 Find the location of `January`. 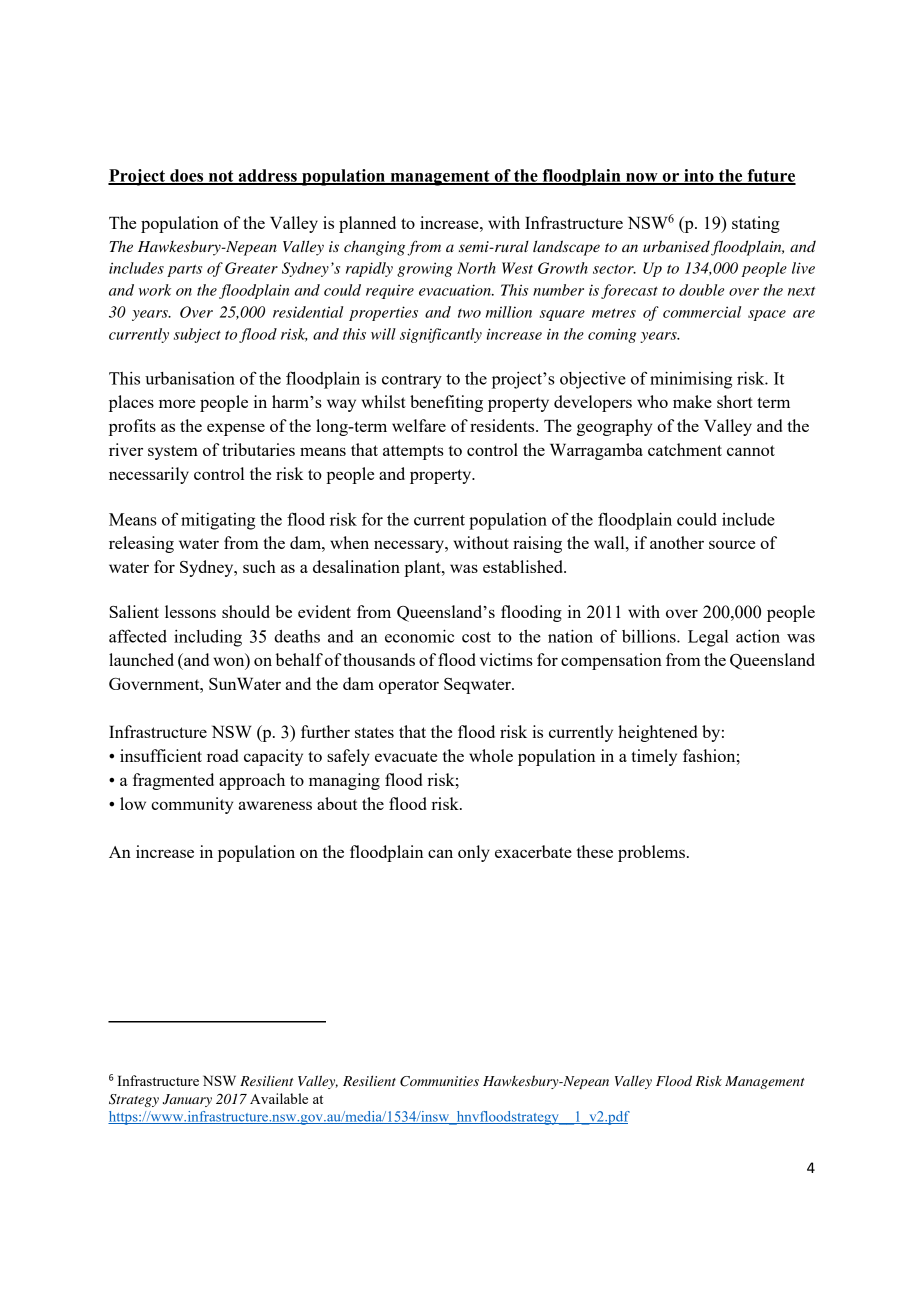

January is located at coordinates (187, 1100).
